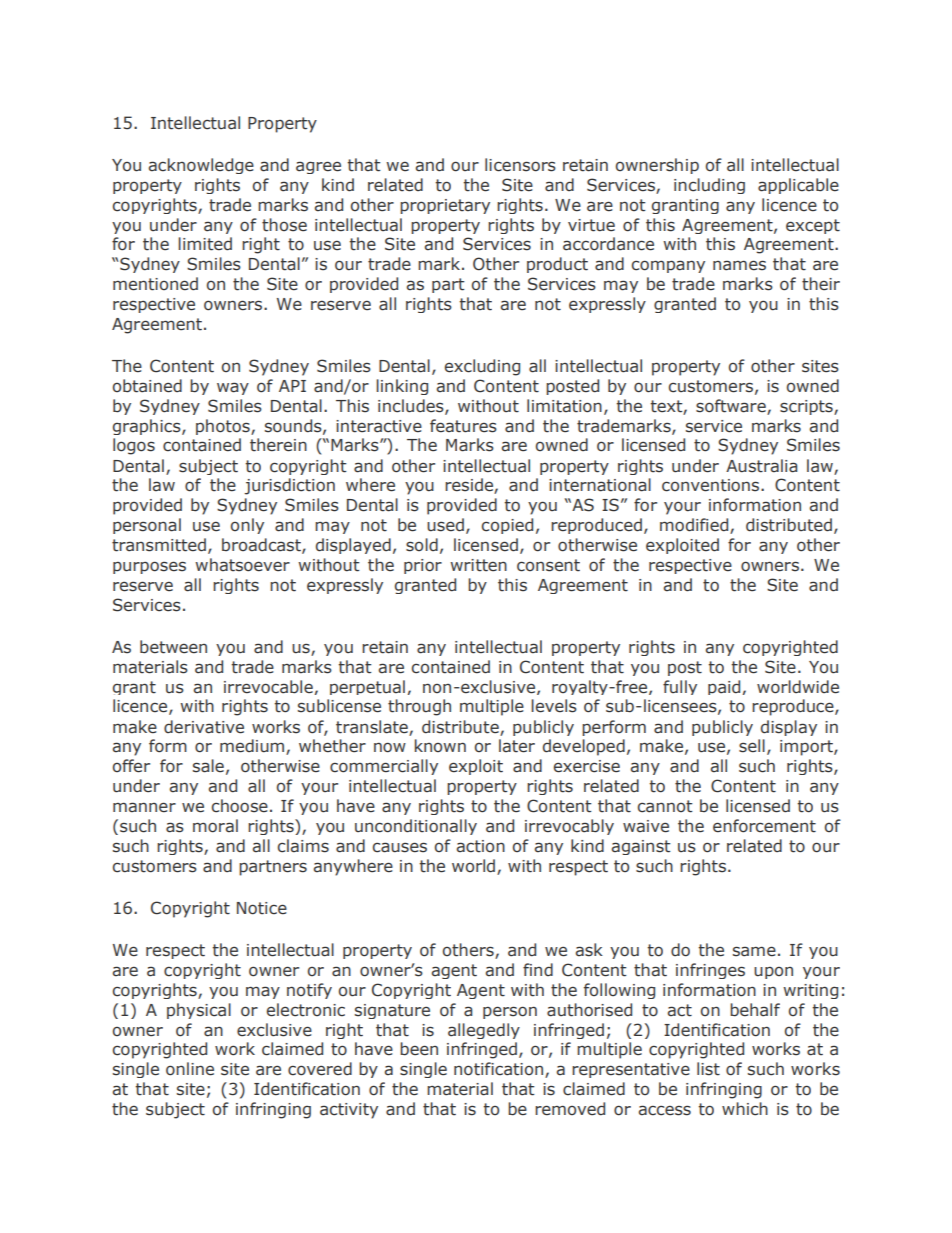  I want to click on including, so click(709, 186).
